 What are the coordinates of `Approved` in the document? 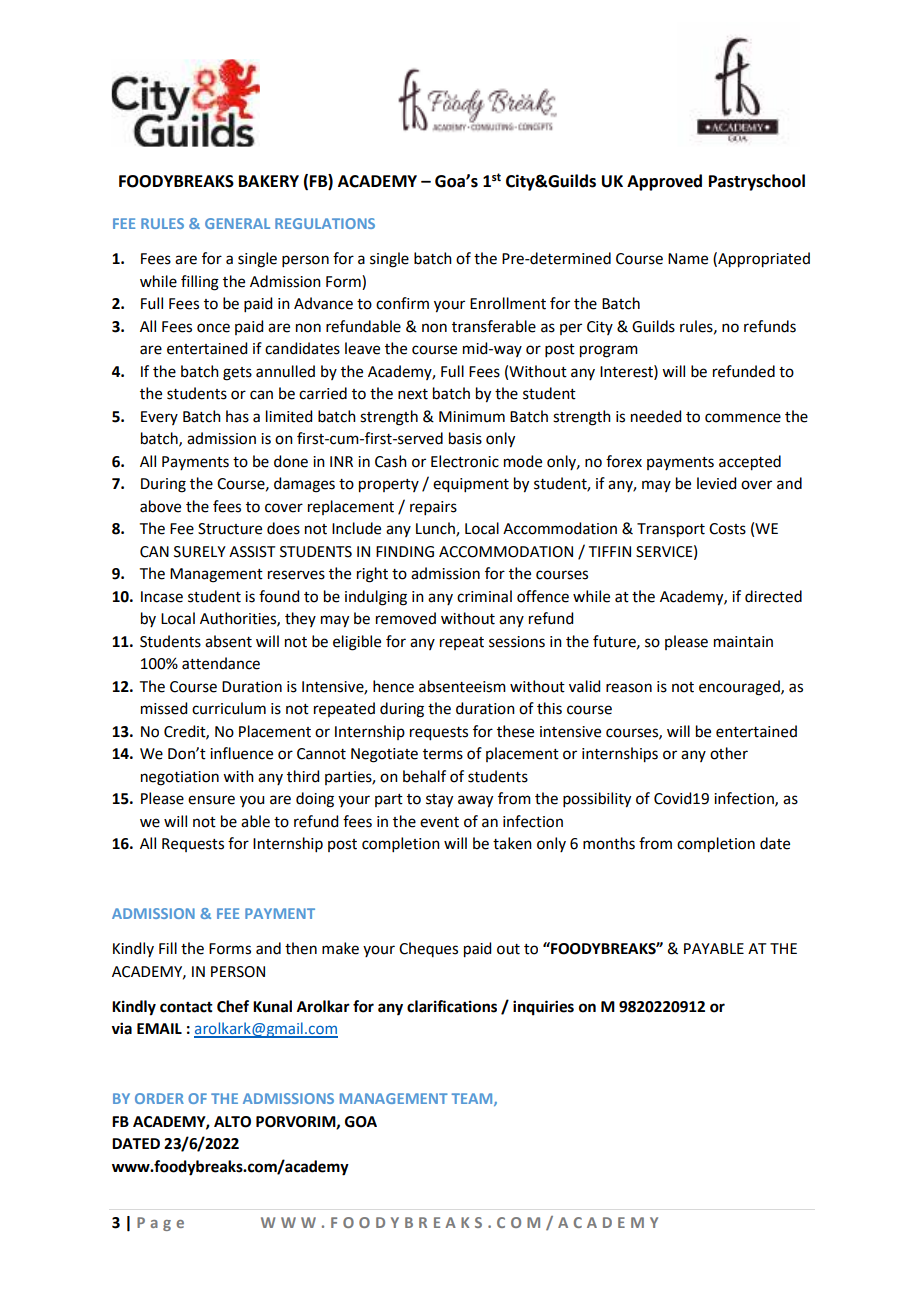 It's located at (664, 182).
